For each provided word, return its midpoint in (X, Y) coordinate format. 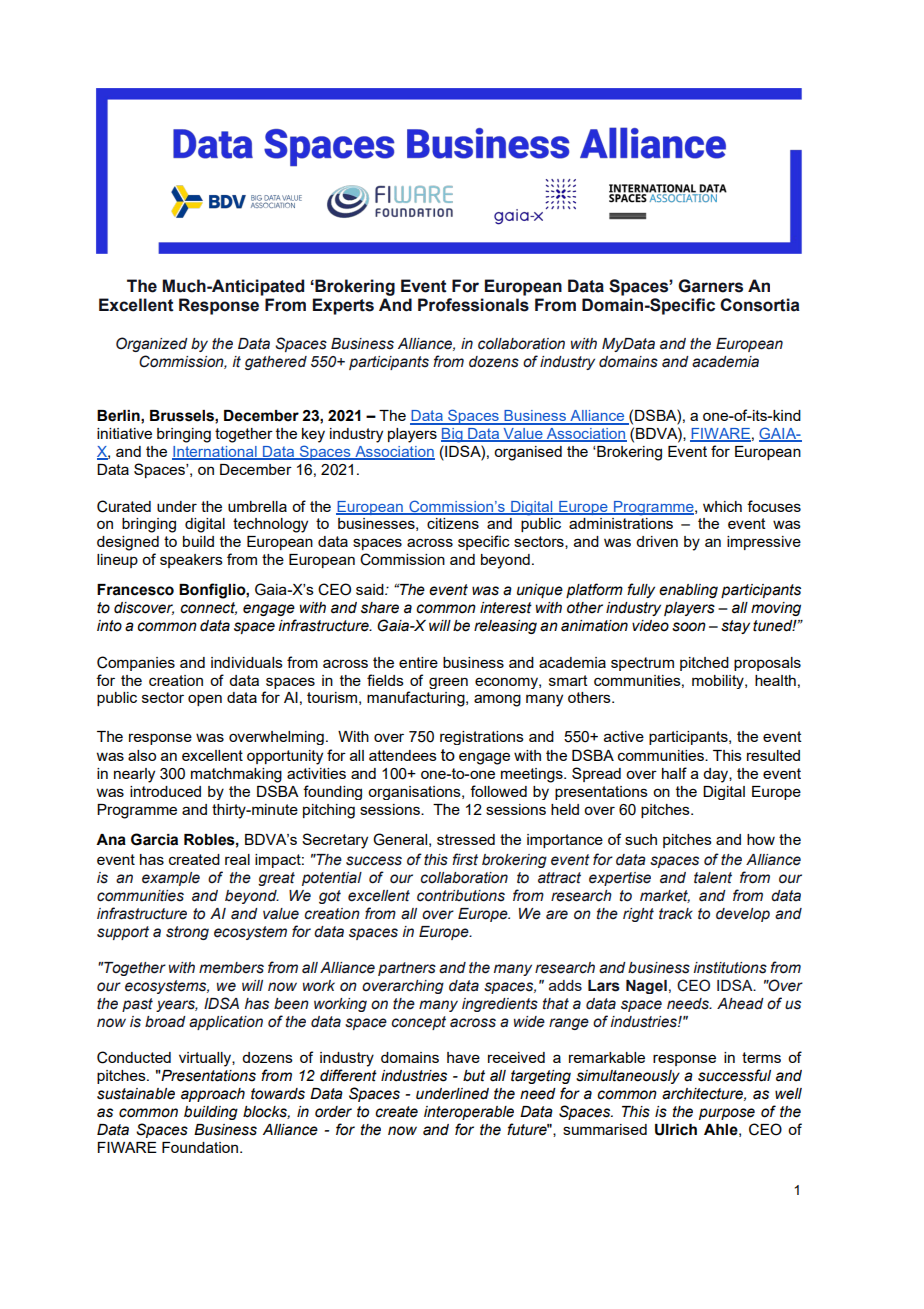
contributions (461, 896)
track (676, 914)
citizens (453, 523)
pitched (704, 664)
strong (187, 933)
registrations (482, 738)
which (722, 506)
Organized (152, 344)
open (205, 700)
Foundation (201, 1147)
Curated (124, 506)
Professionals (473, 305)
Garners (710, 286)
